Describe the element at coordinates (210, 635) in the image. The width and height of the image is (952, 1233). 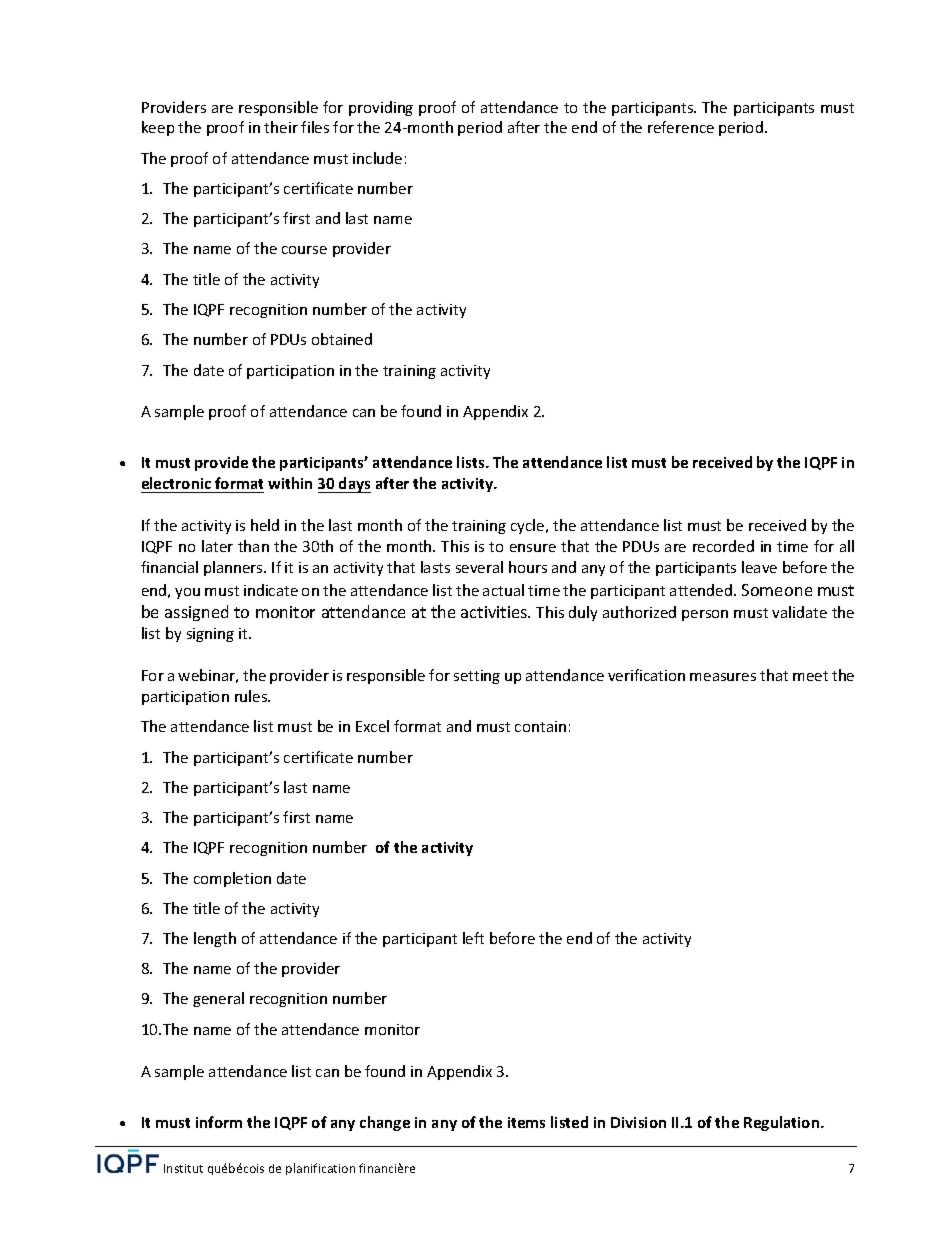
I see `signing` at that location.
